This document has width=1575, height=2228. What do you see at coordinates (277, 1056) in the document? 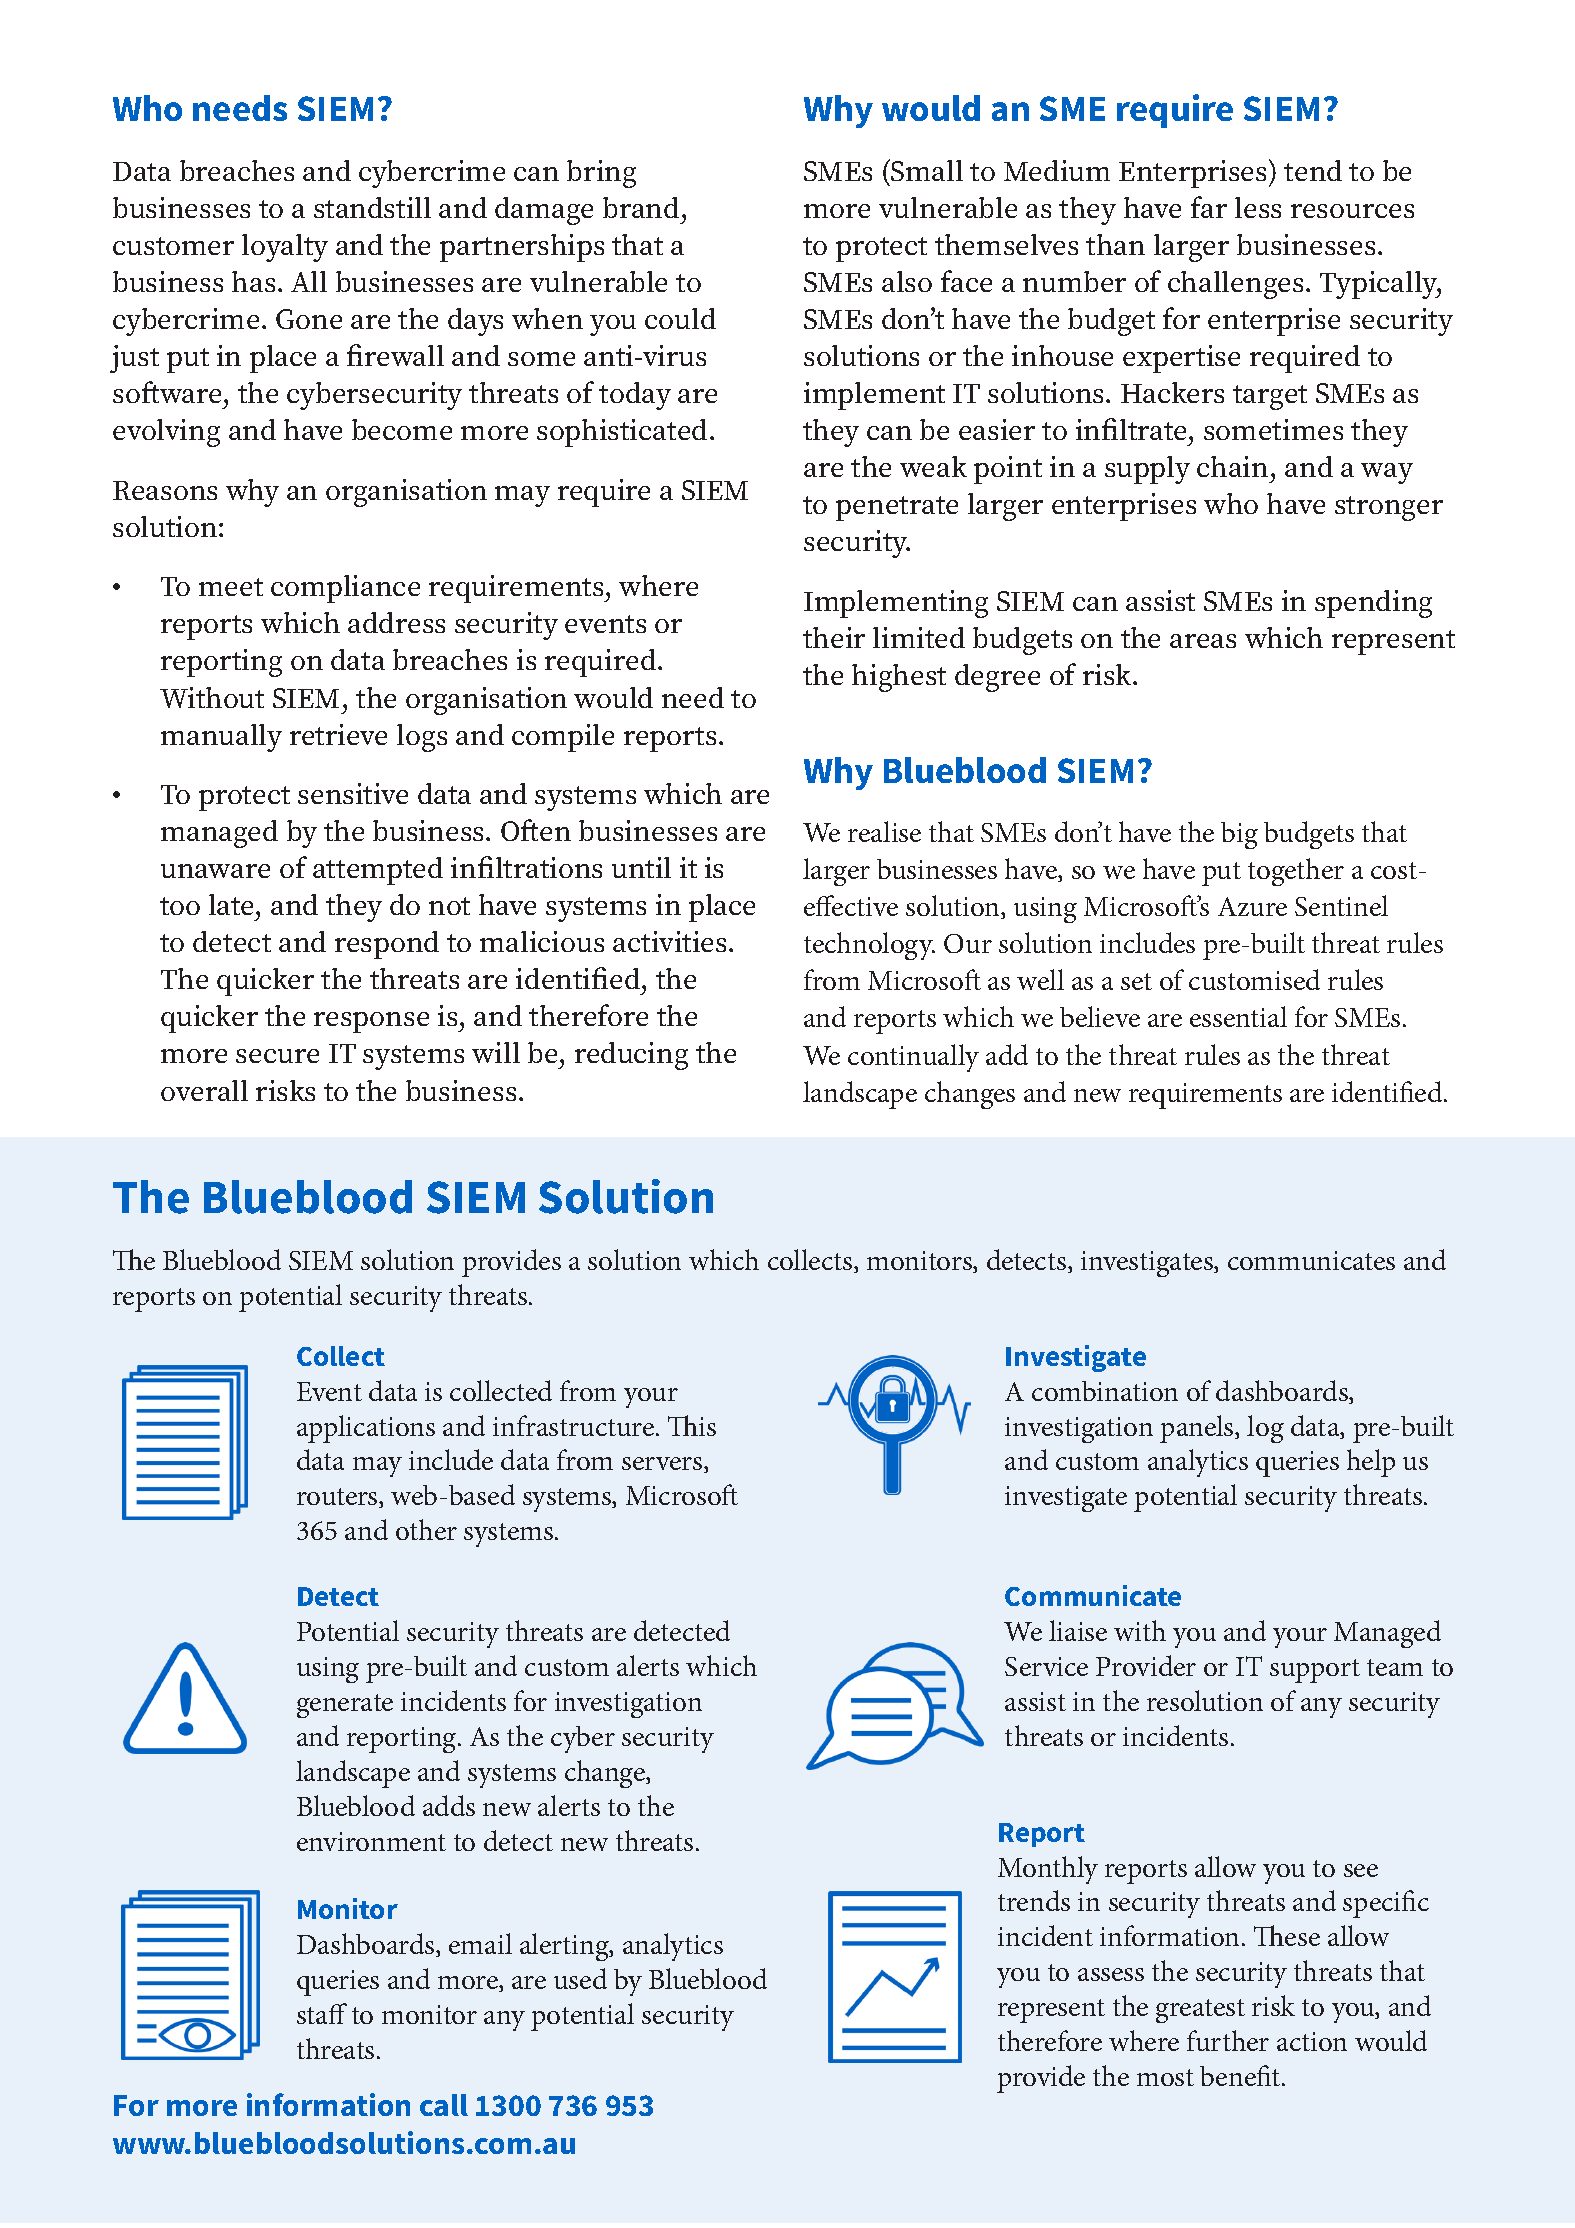
I see `secure` at bounding box center [277, 1056].
